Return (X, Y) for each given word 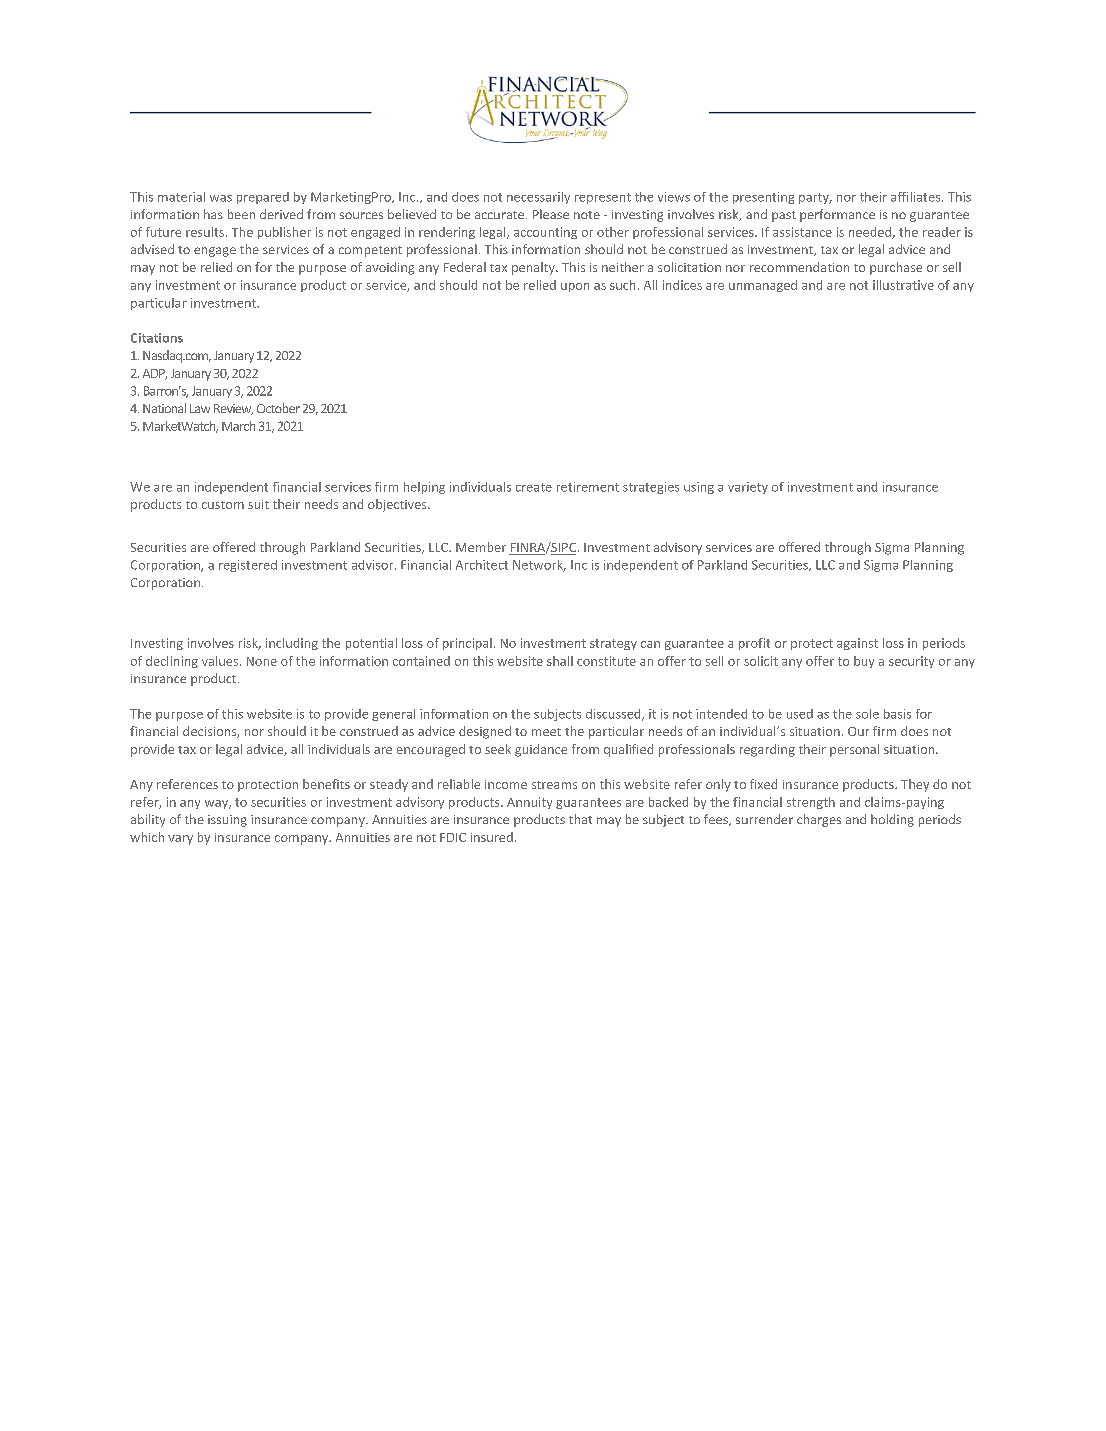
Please (551, 214)
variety (748, 488)
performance (837, 215)
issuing (227, 821)
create (534, 487)
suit (258, 504)
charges (819, 820)
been (241, 214)
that (580, 819)
